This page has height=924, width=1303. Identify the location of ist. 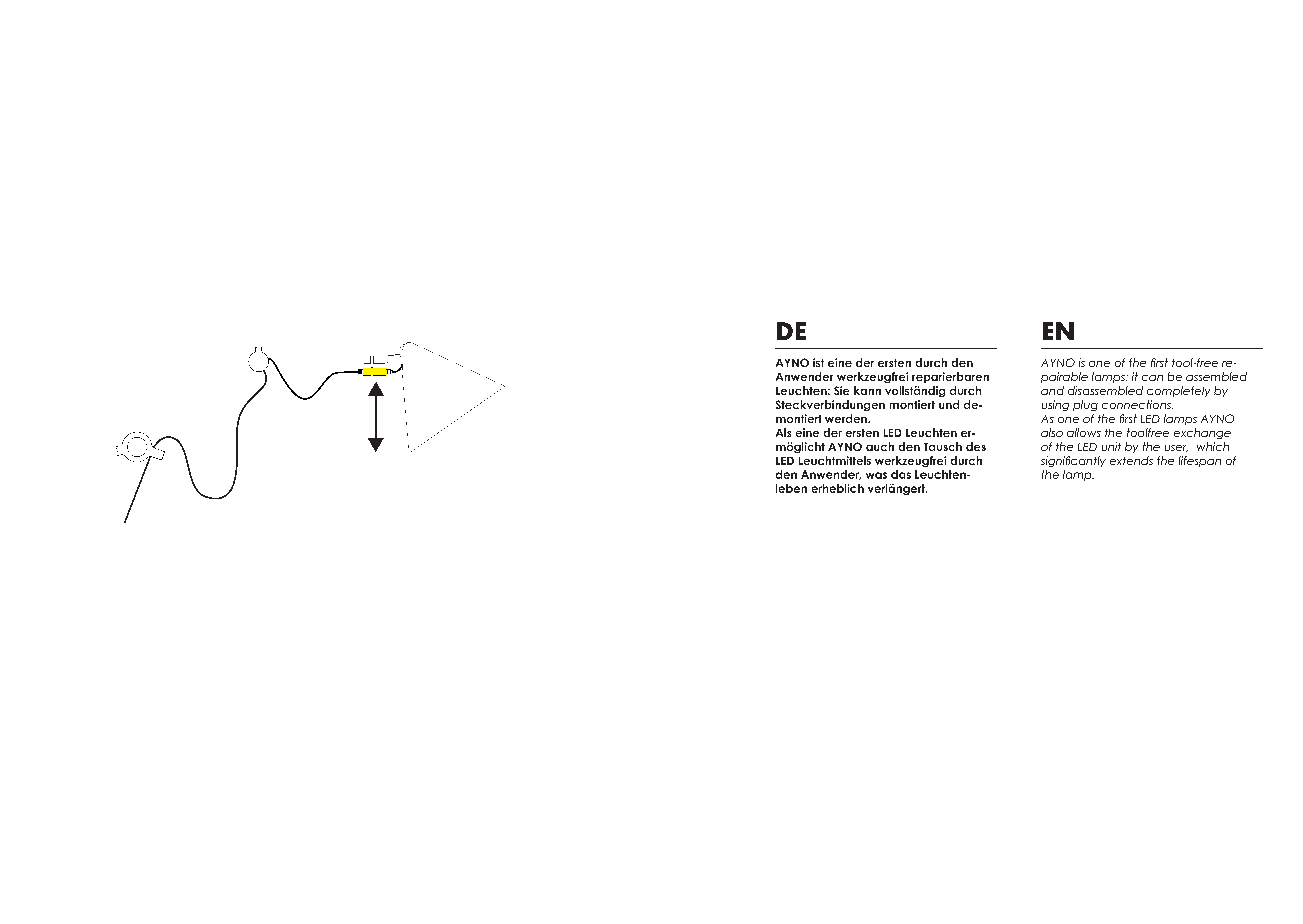
(818, 362).
